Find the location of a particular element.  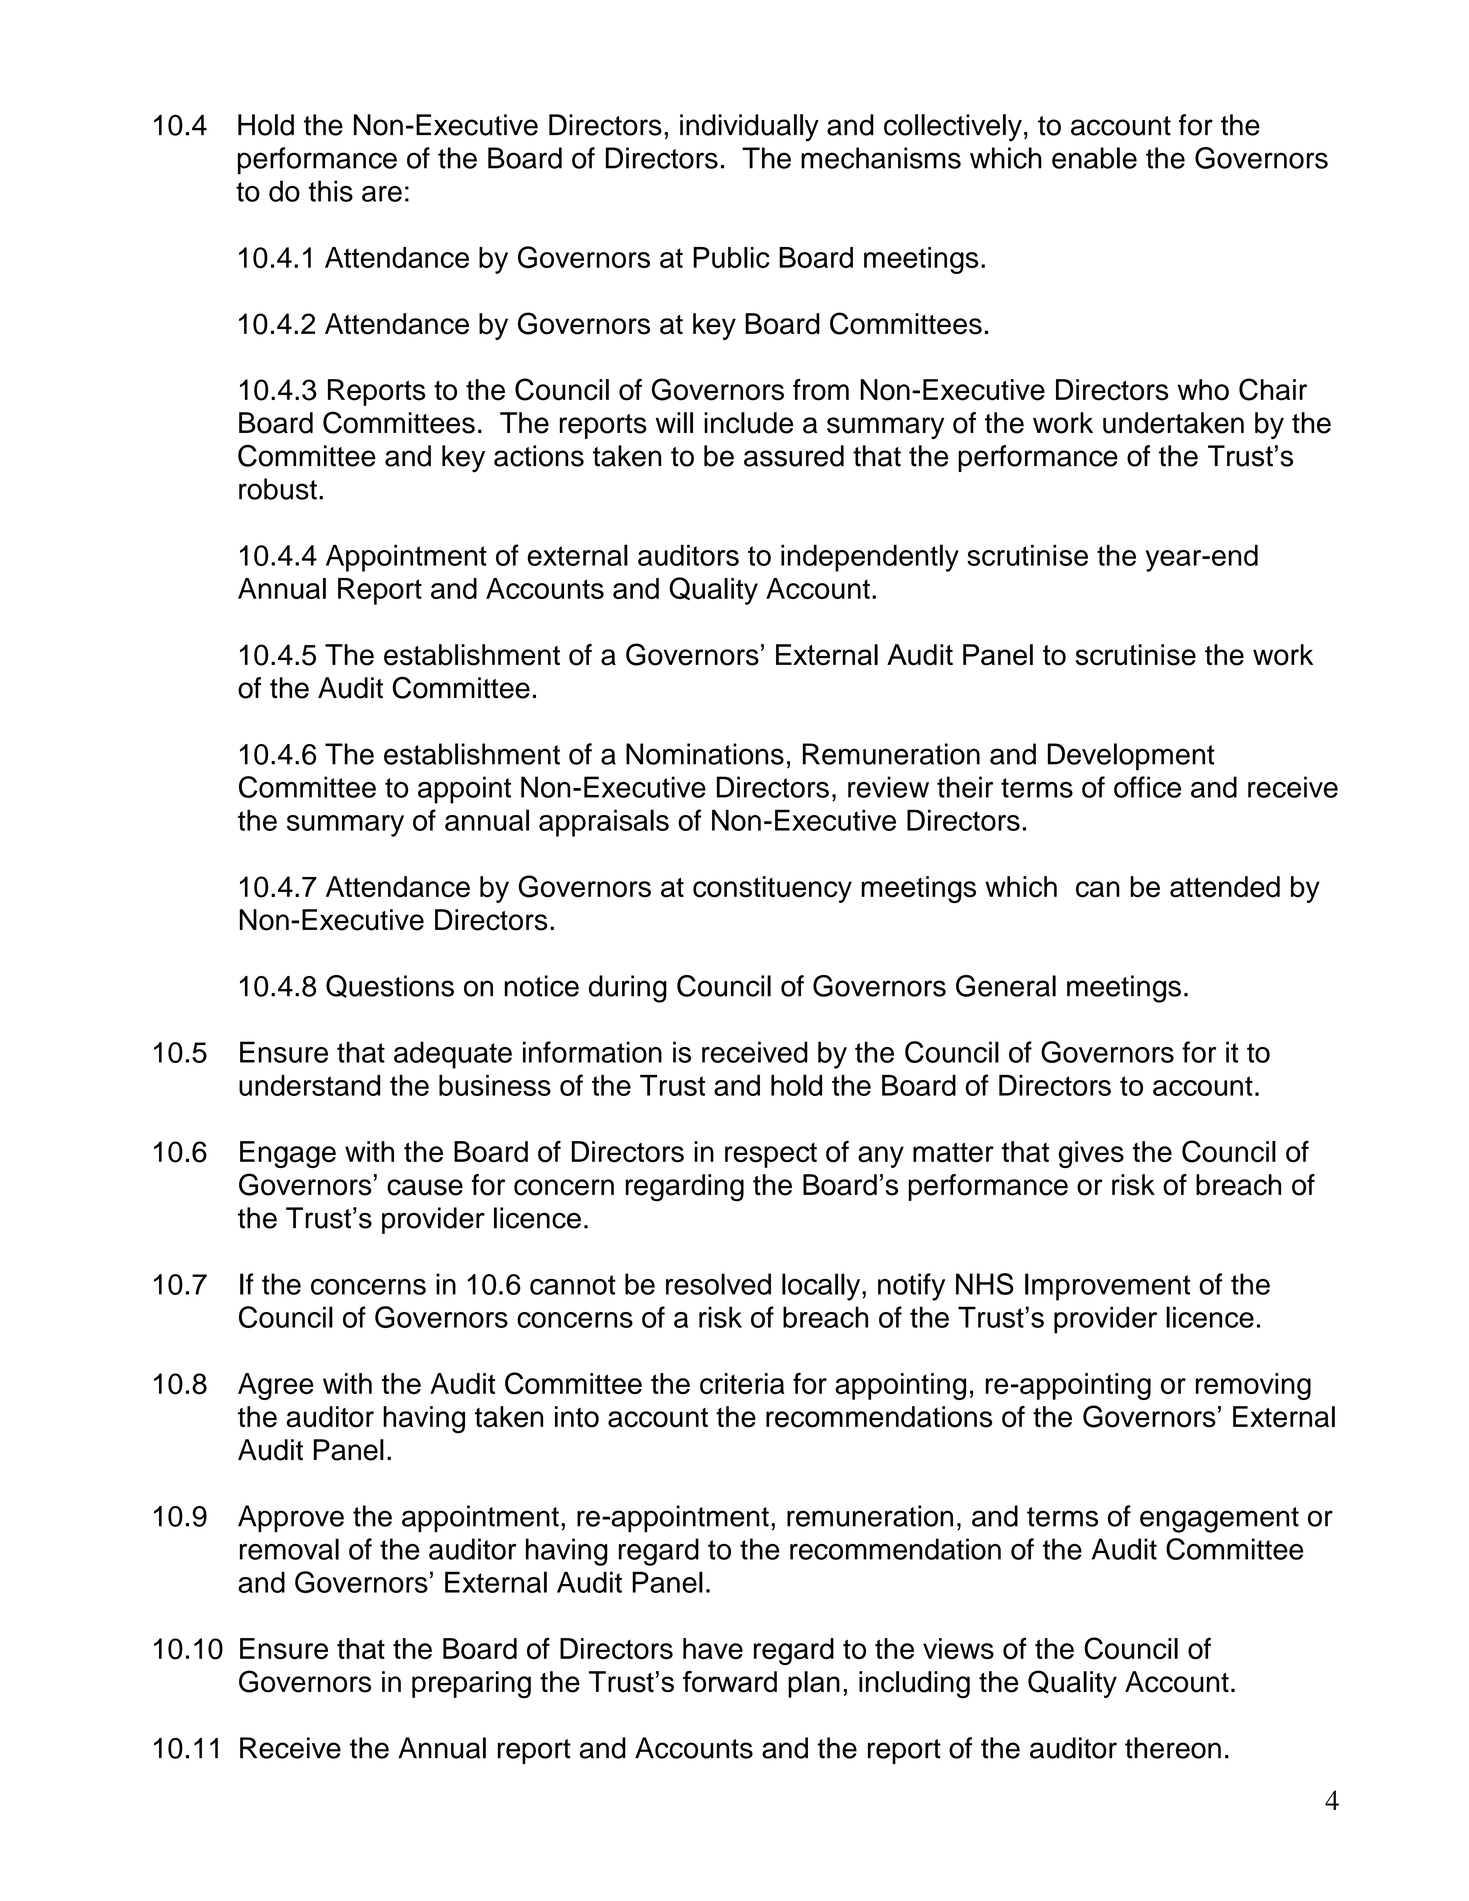

constituency is located at coordinates (772, 889).
